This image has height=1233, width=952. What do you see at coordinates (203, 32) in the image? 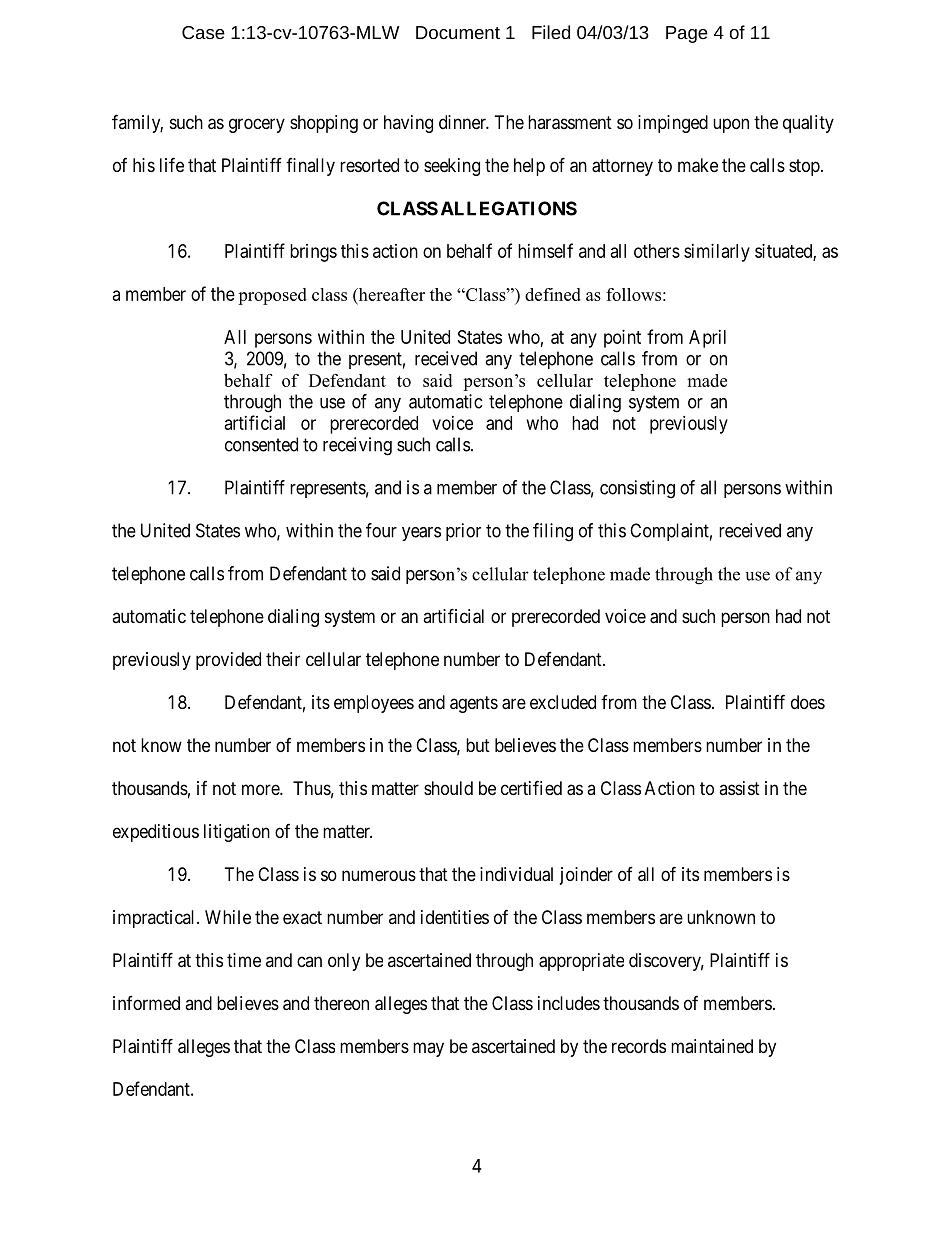
I see `Case` at bounding box center [203, 32].
